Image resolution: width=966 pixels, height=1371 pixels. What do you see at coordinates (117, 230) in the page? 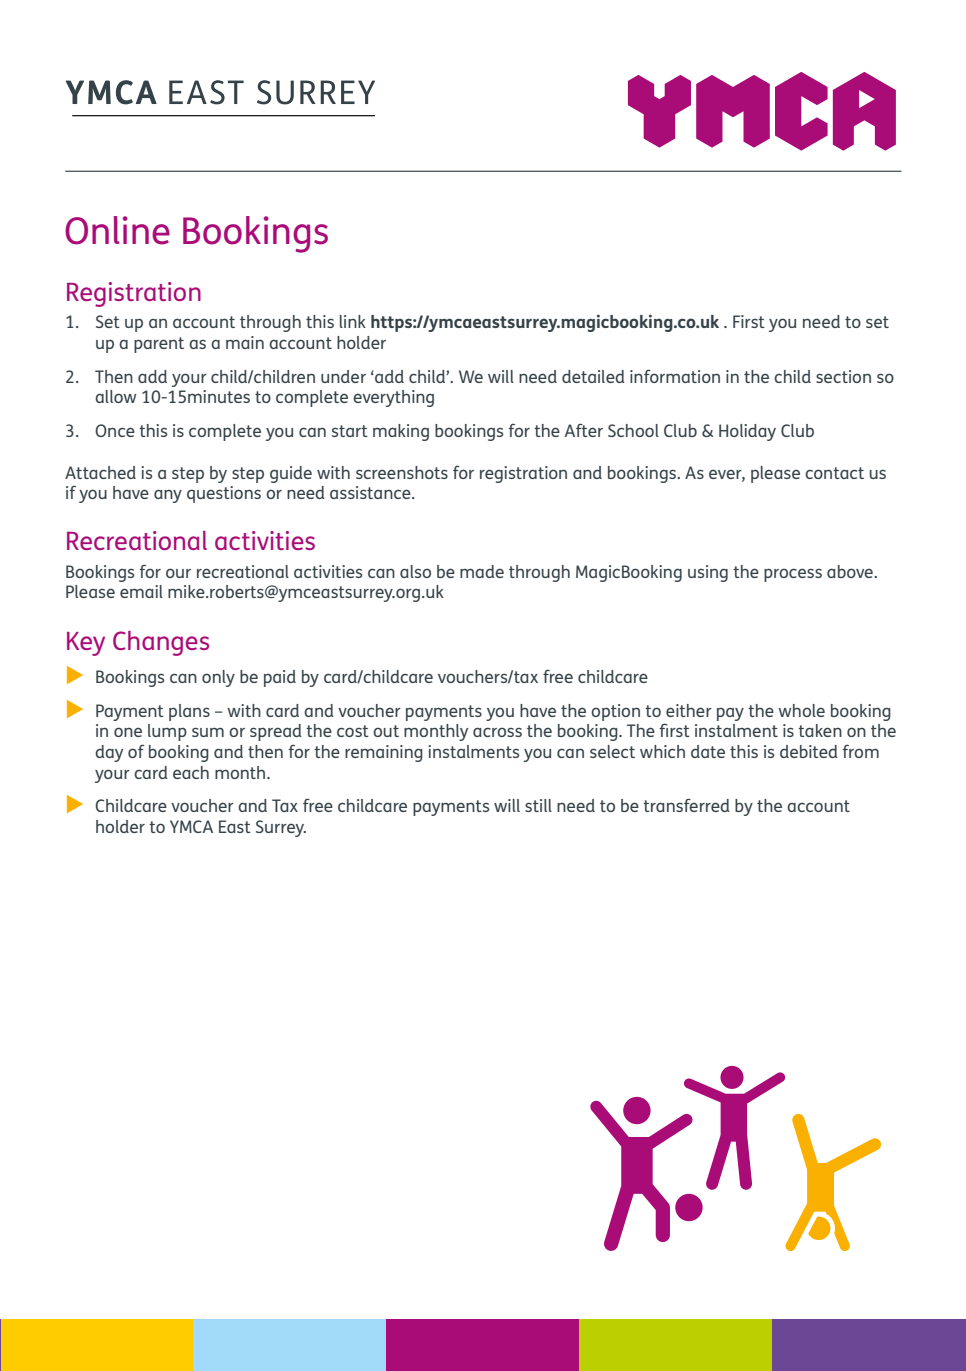
I see `Online` at bounding box center [117, 230].
